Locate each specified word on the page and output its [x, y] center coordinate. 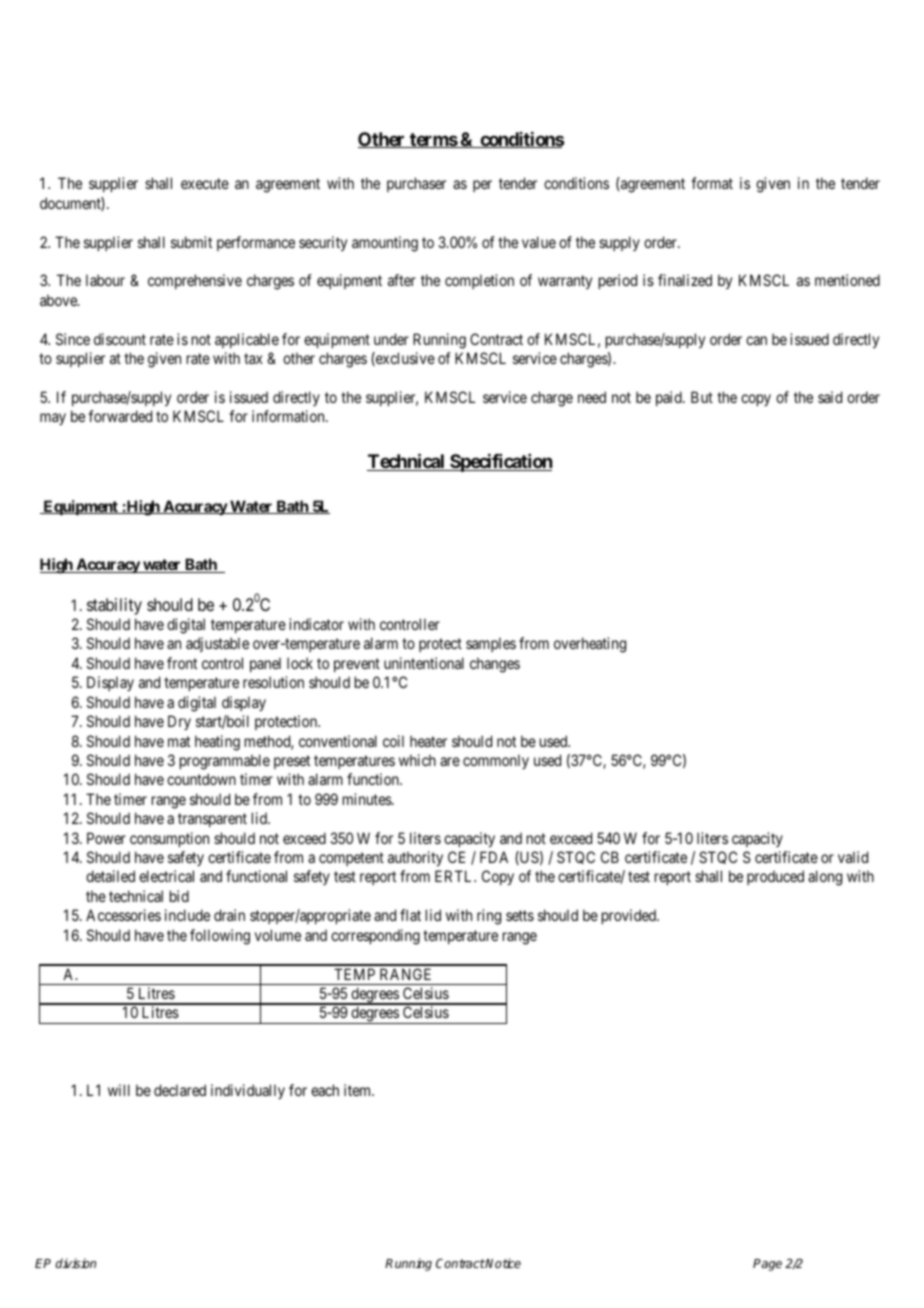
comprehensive [195, 281]
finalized [685, 280]
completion [479, 281]
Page [767, 1265]
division [75, 1263]
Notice [502, 1263]
